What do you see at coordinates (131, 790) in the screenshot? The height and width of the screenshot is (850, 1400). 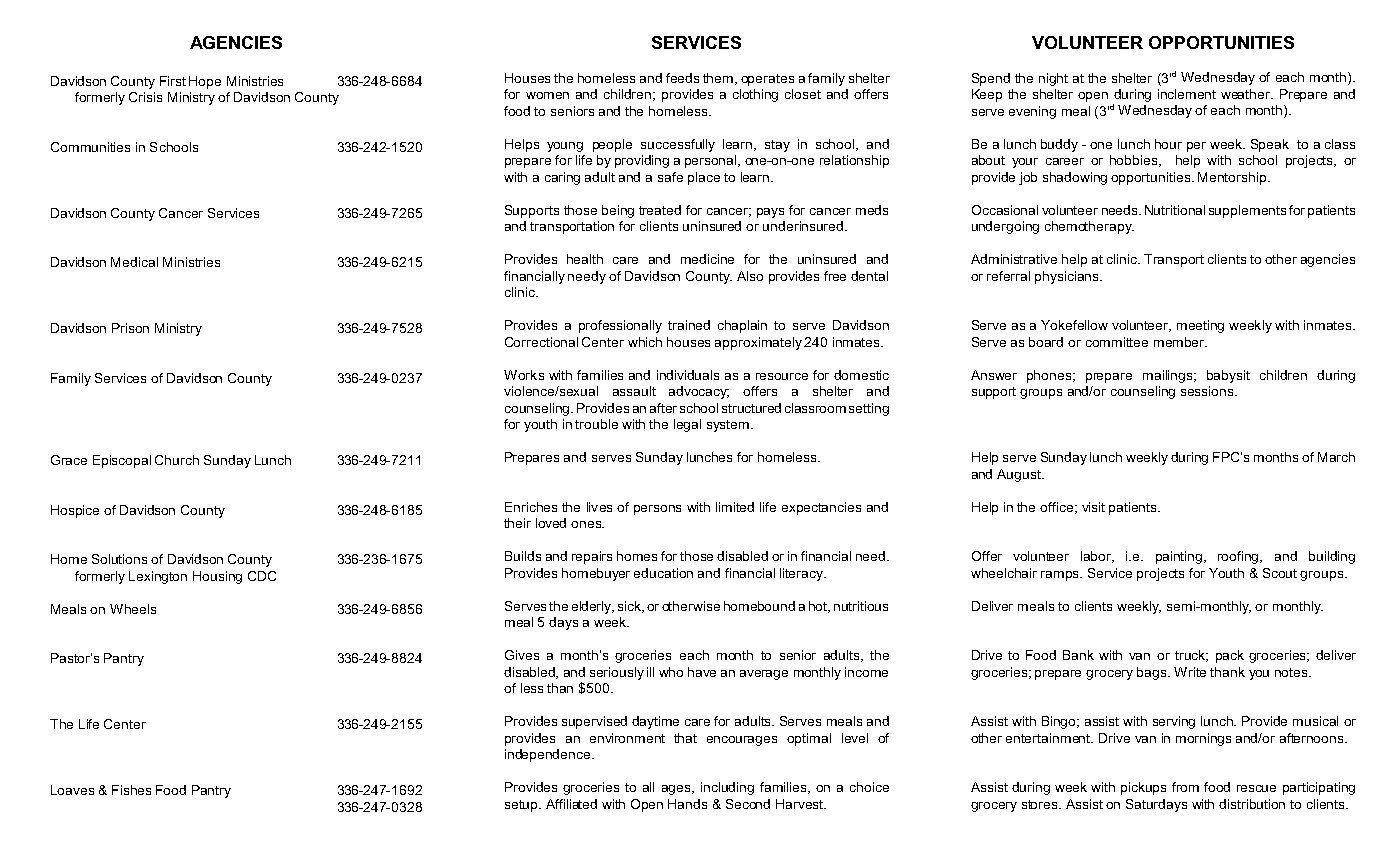 I see `Fishes` at bounding box center [131, 790].
